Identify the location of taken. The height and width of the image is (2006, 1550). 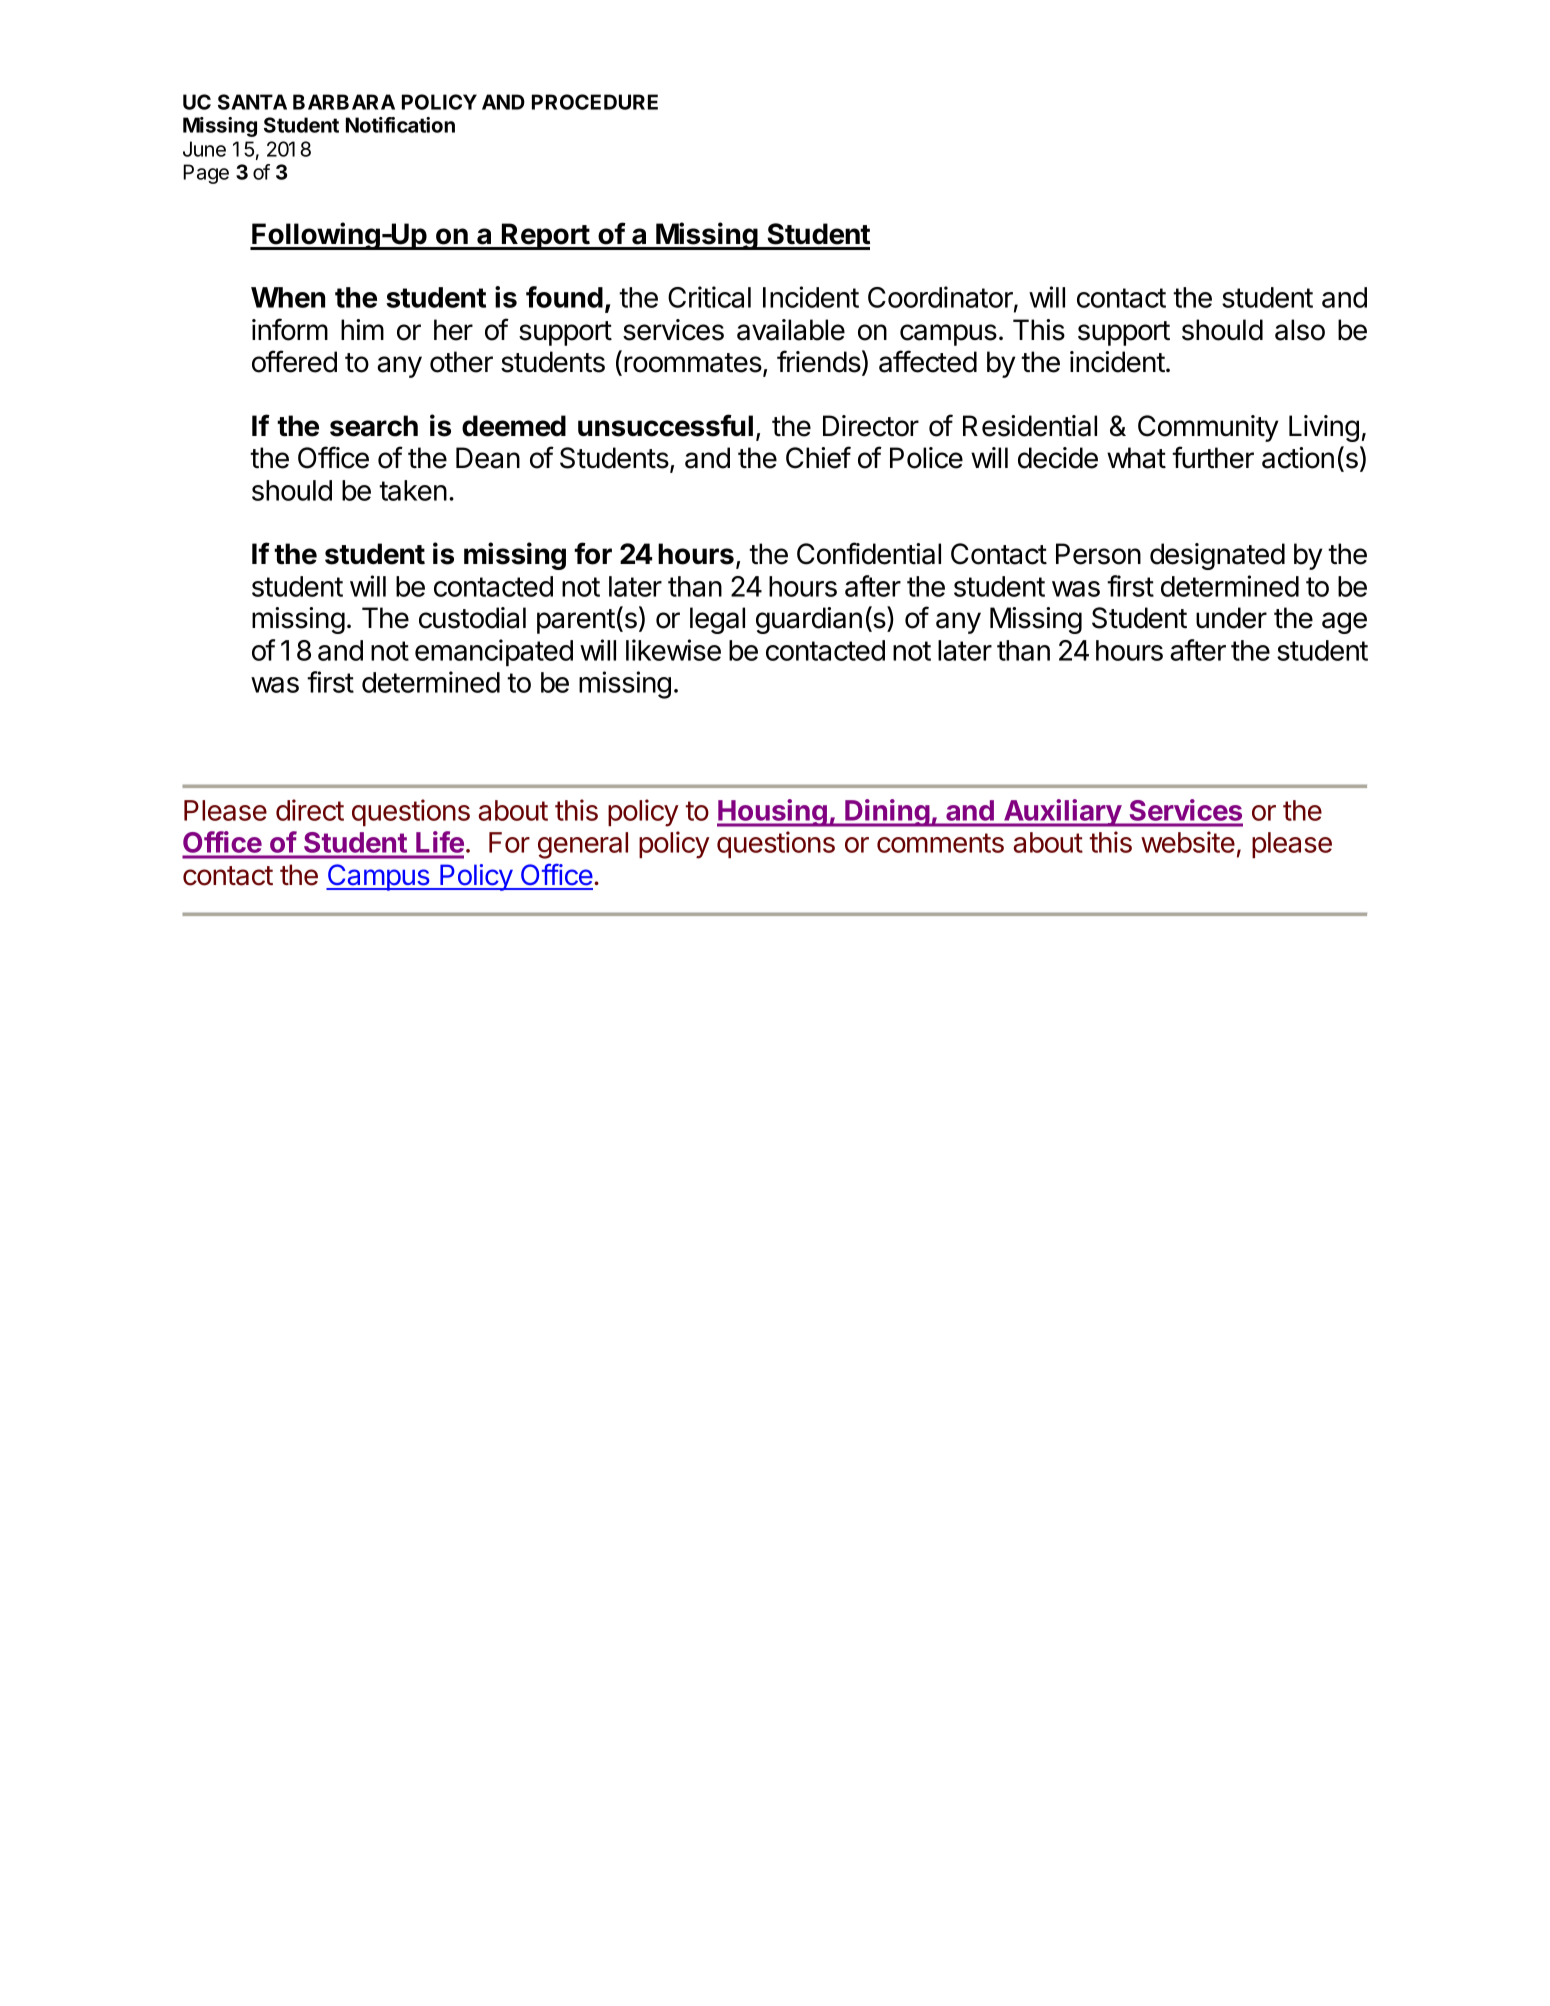
(413, 490).
